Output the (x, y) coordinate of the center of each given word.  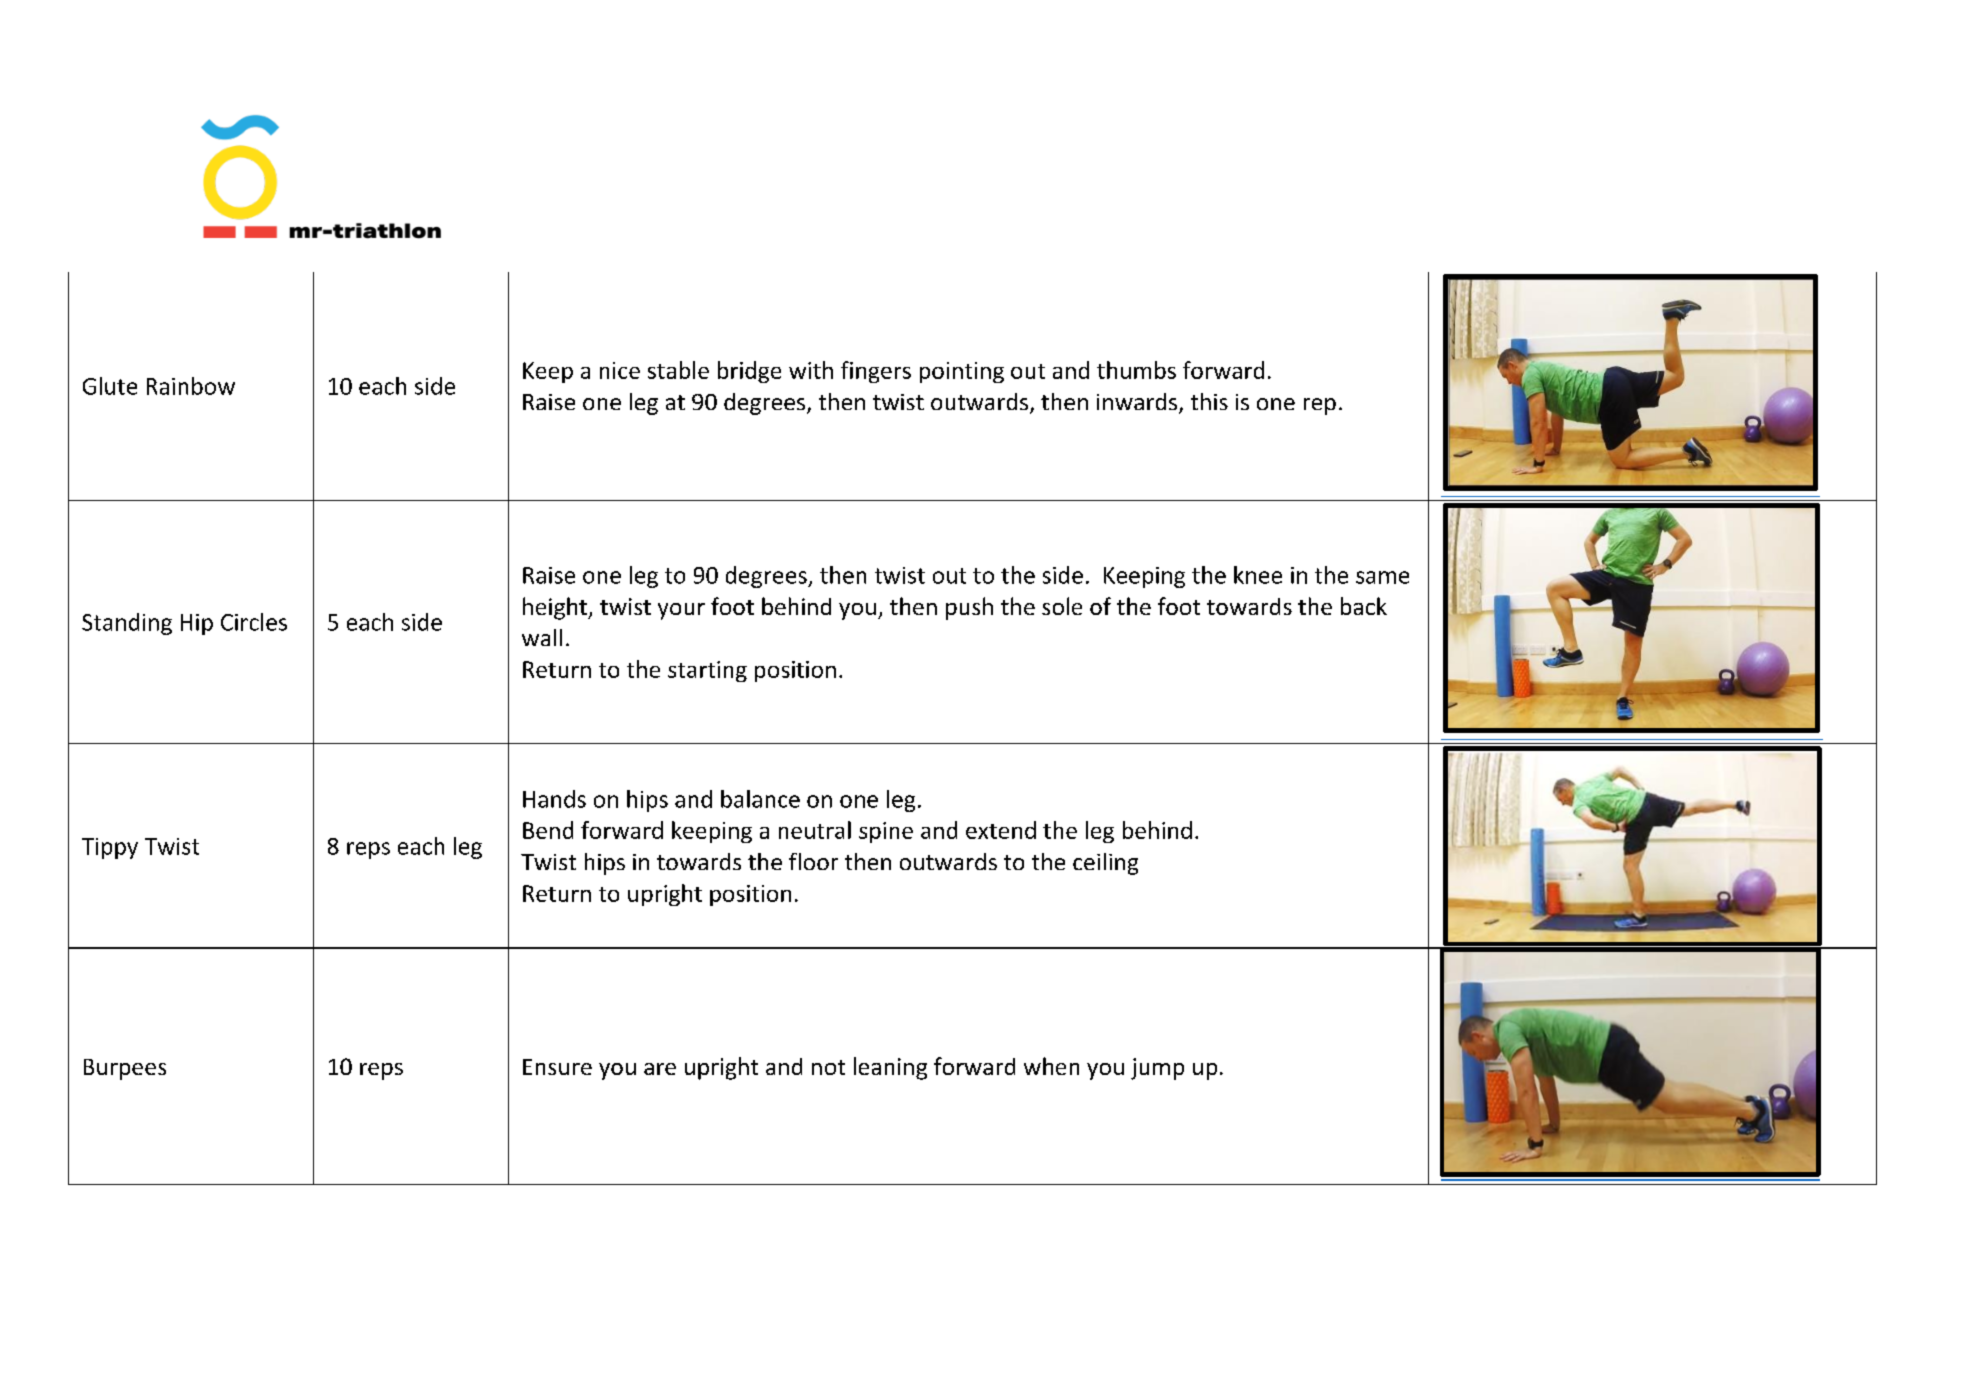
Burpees (125, 1069)
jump (1157, 1069)
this (1209, 401)
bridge (749, 372)
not (828, 1067)
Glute (110, 386)
